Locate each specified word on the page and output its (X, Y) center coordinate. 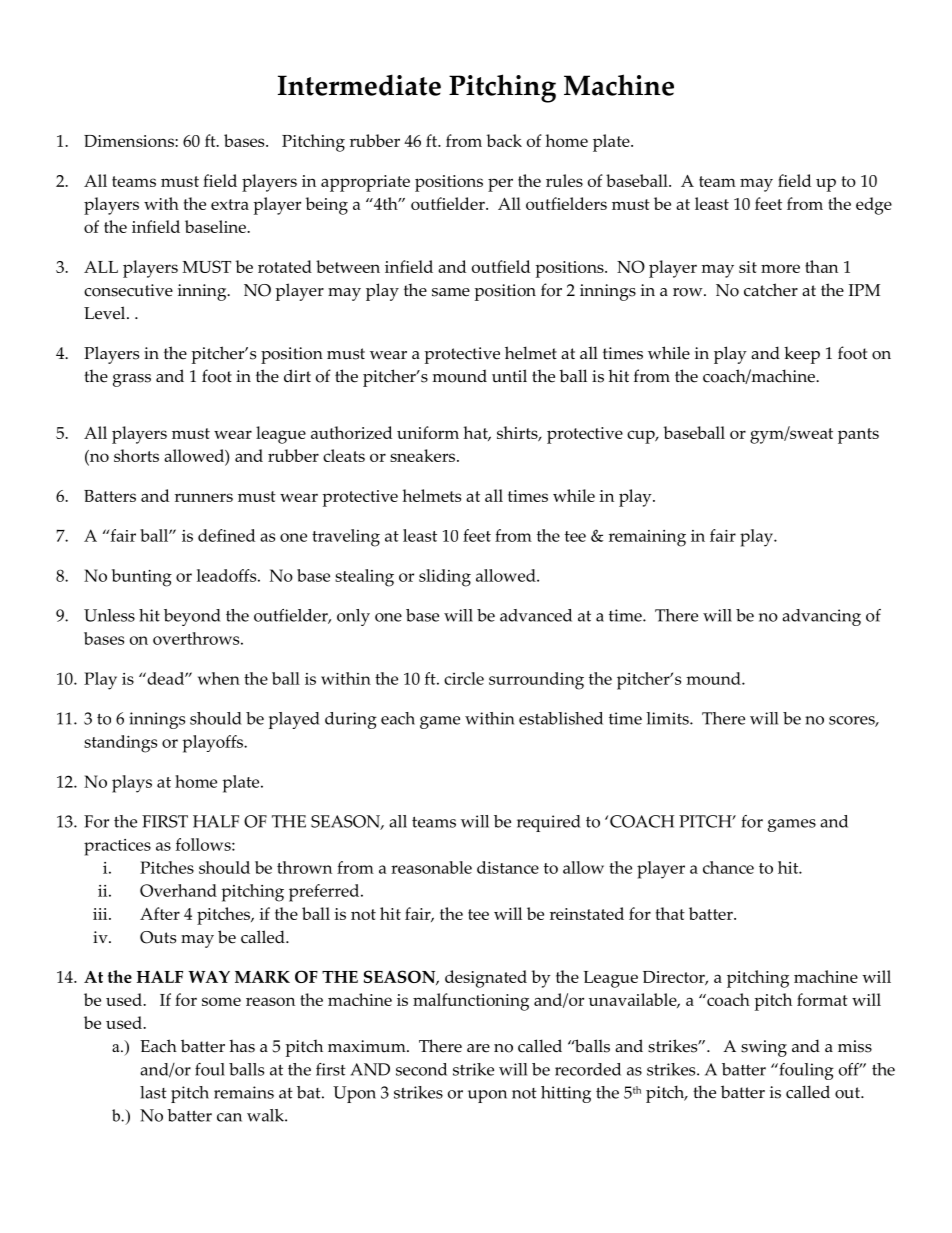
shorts (136, 455)
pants (858, 436)
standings (120, 744)
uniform (428, 432)
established (561, 718)
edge (874, 206)
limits (668, 718)
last (153, 1092)
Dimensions (130, 141)
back (504, 140)
